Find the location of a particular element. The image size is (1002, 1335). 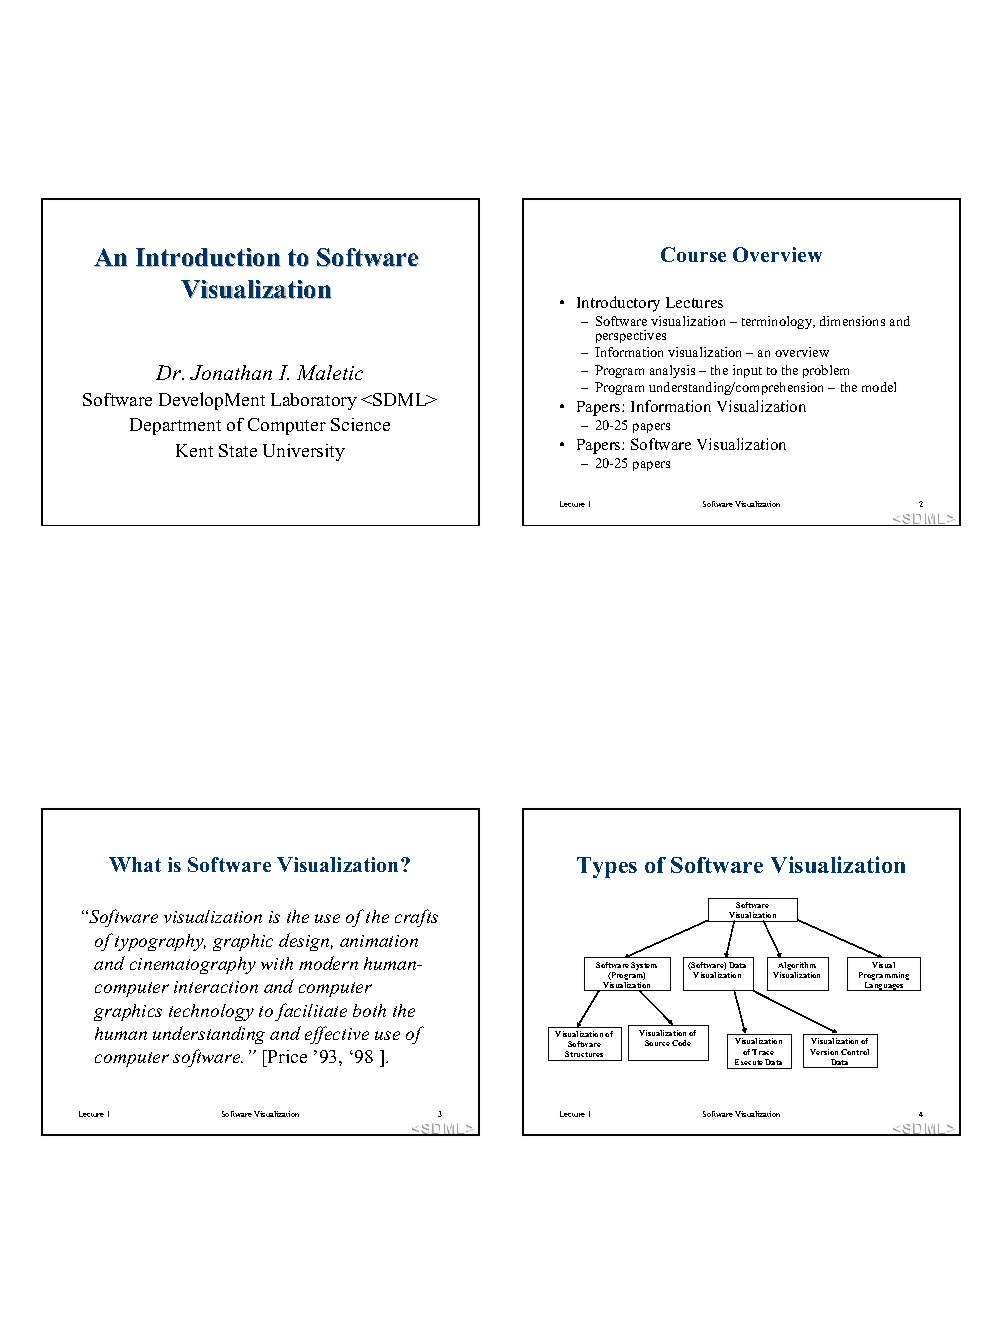

Algorithm is located at coordinates (796, 967).
